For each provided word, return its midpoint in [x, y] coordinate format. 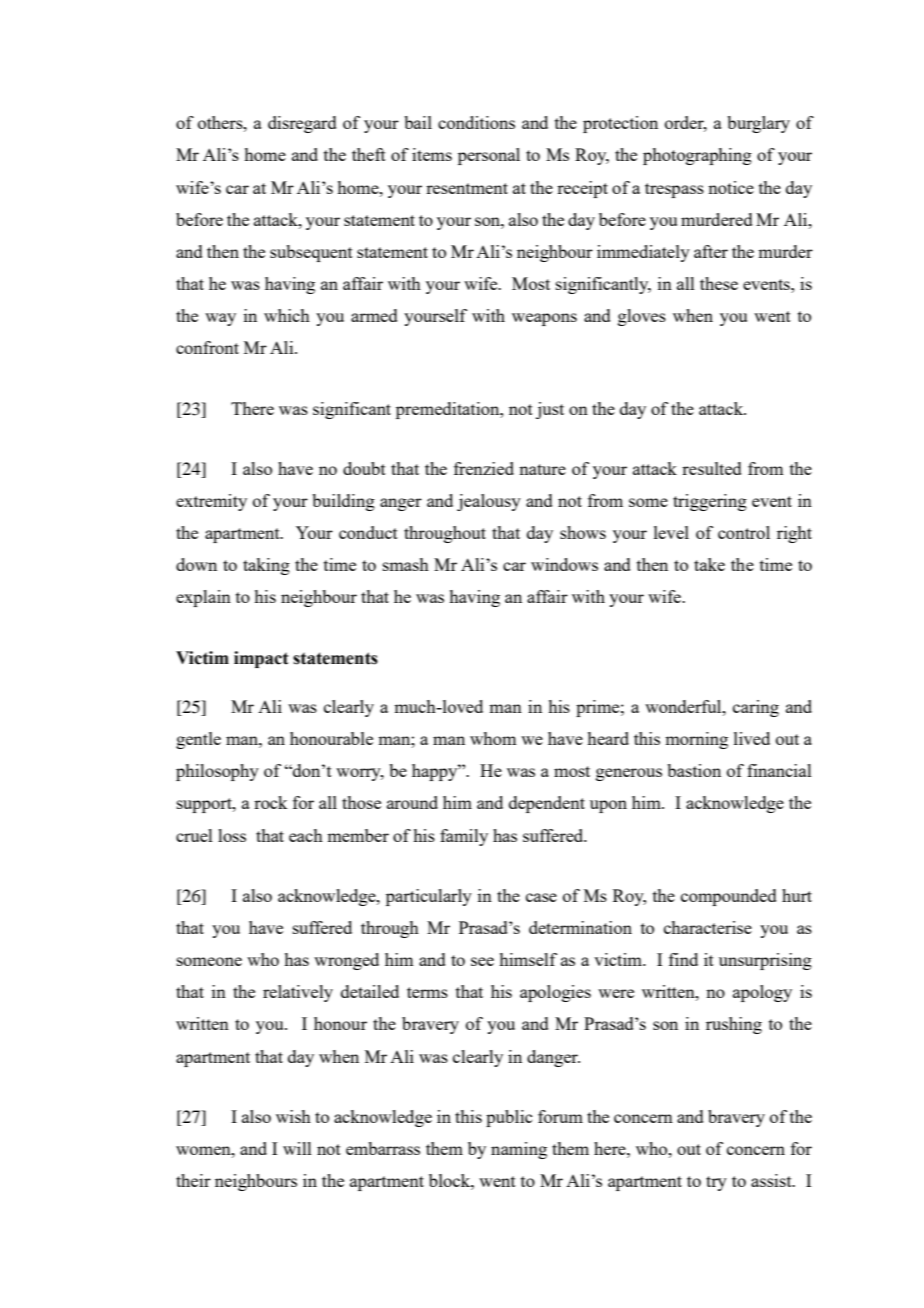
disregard [302, 124]
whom [493, 738]
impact [261, 659]
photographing [697, 156]
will [297, 1148]
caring [756, 708]
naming [519, 1150]
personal [489, 156]
